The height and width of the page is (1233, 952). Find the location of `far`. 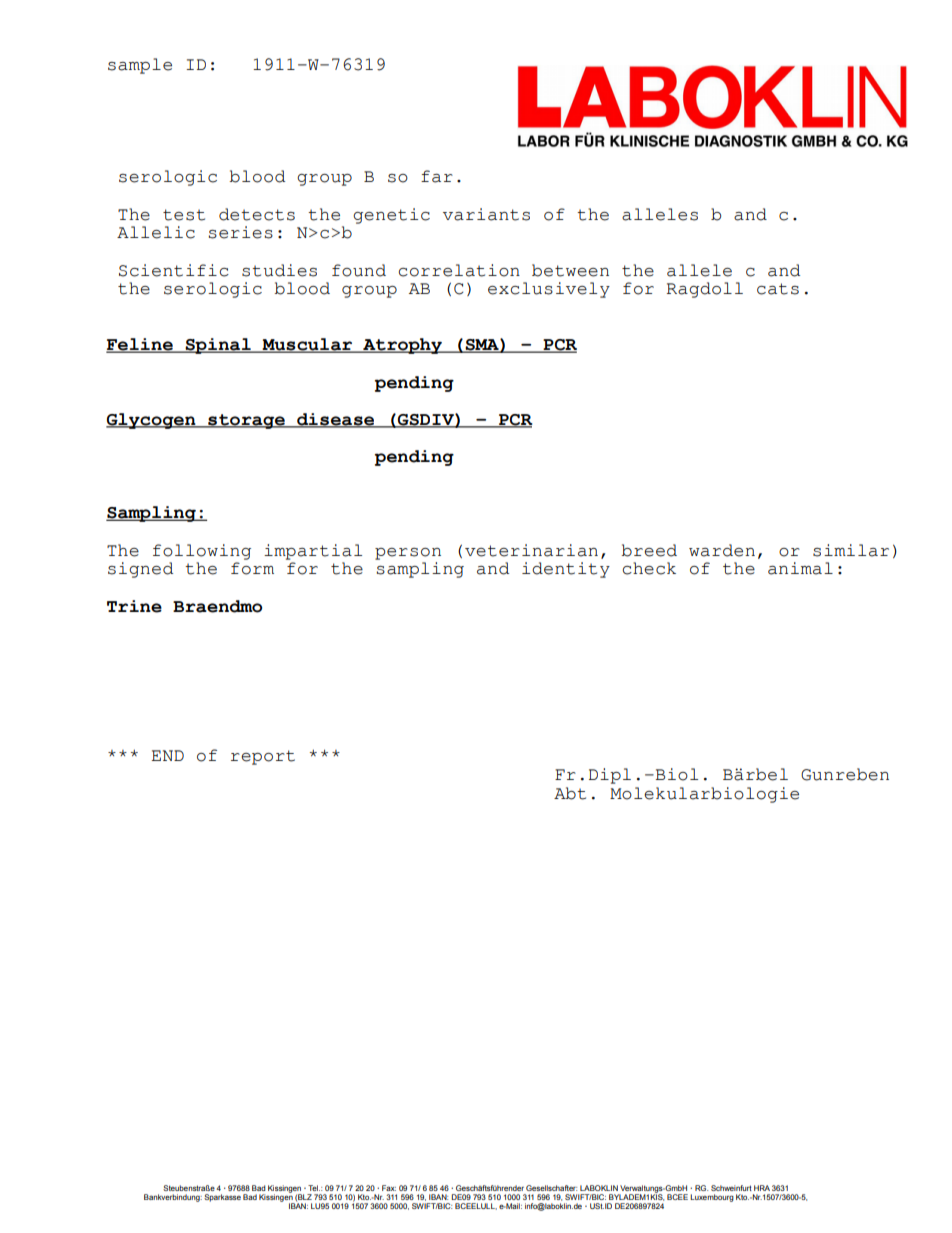

far is located at coordinates (437, 176).
